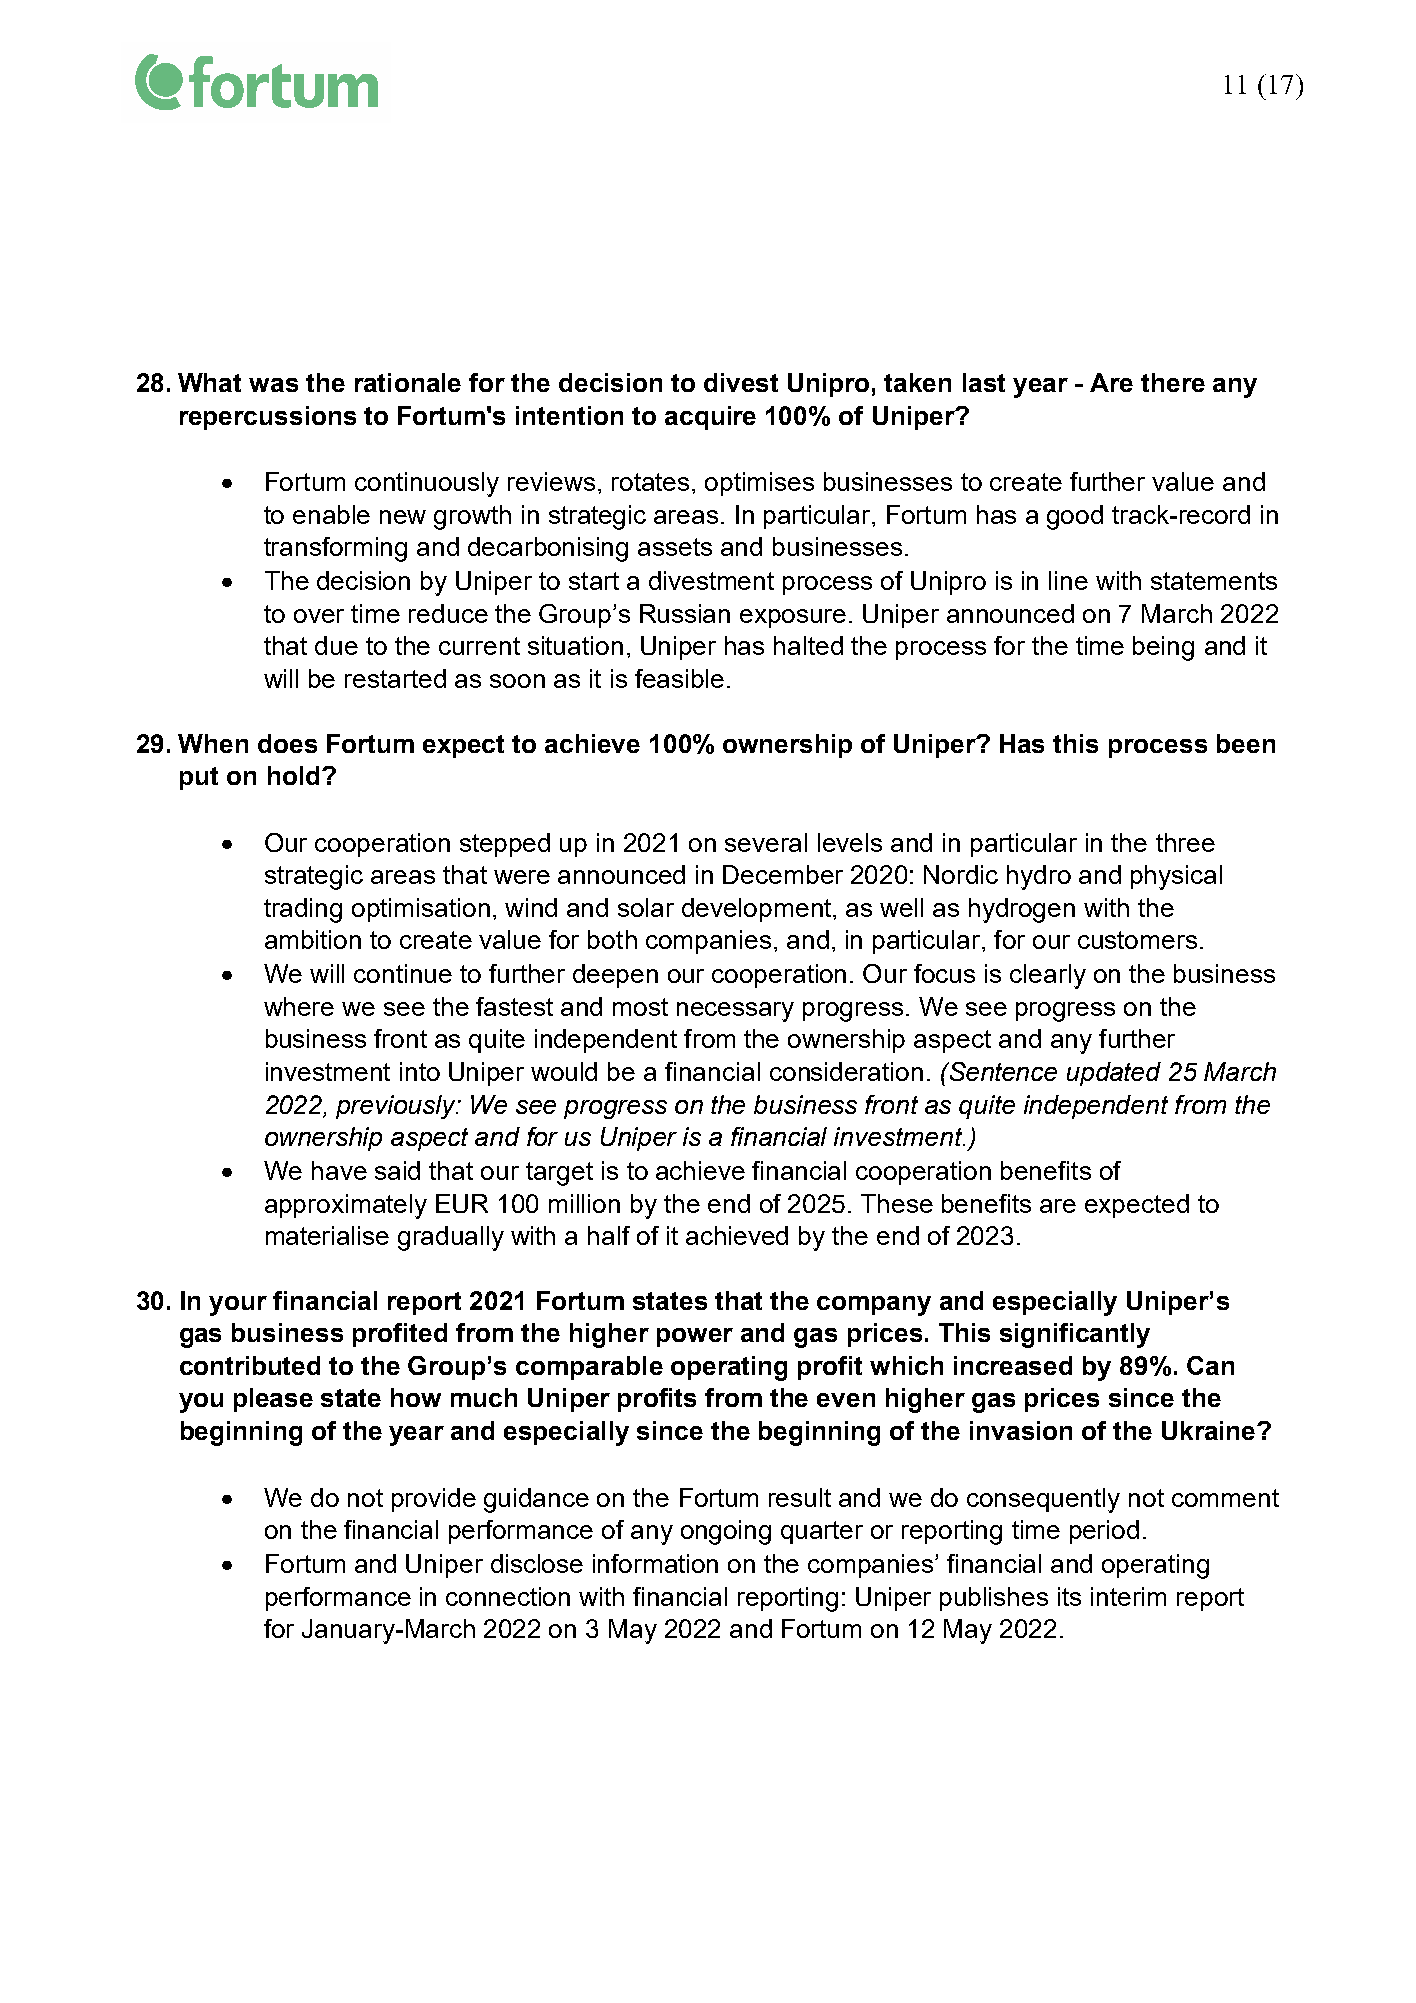  I want to click on ongoing, so click(726, 1532).
